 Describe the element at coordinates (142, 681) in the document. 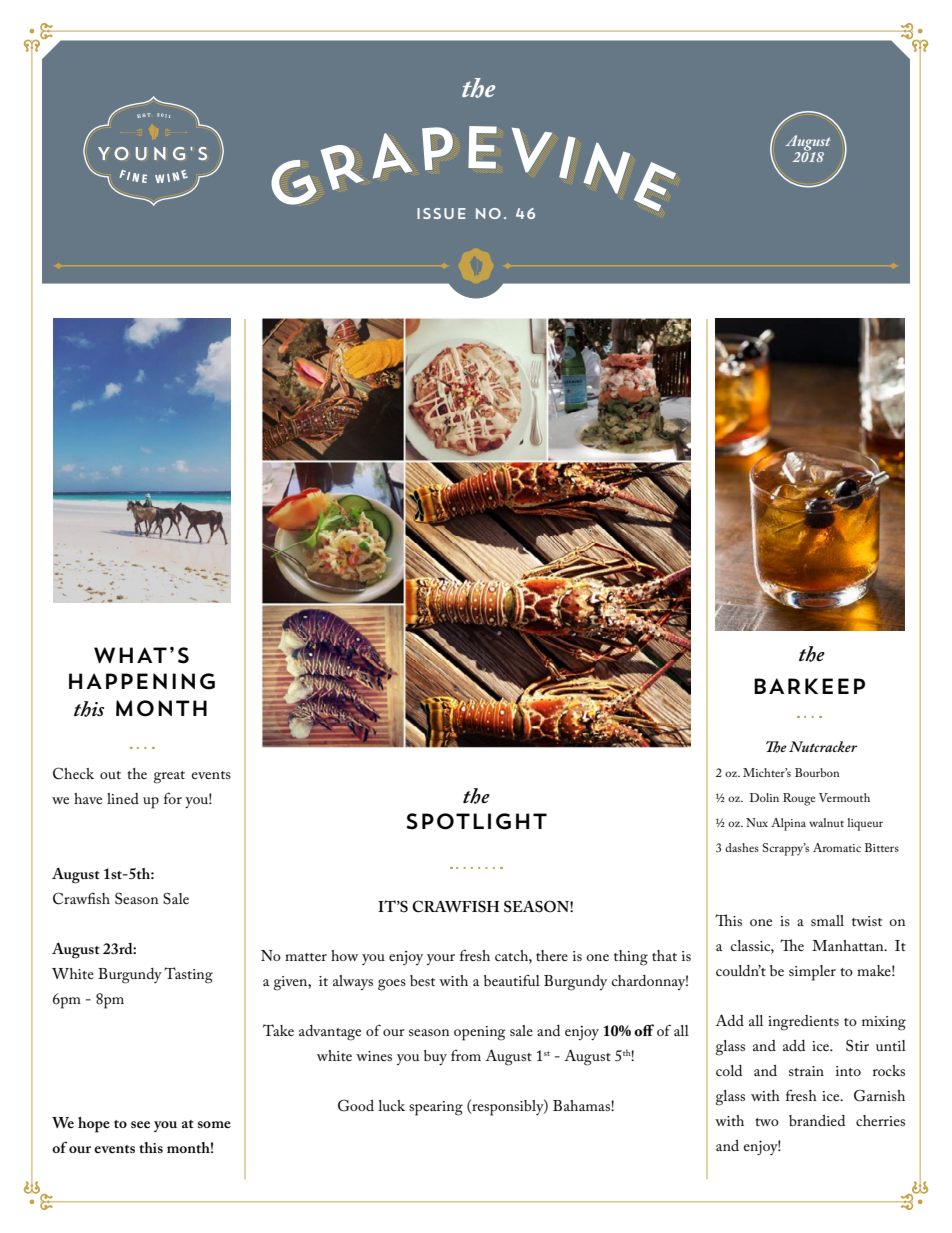

I see `HAPPENING` at that location.
